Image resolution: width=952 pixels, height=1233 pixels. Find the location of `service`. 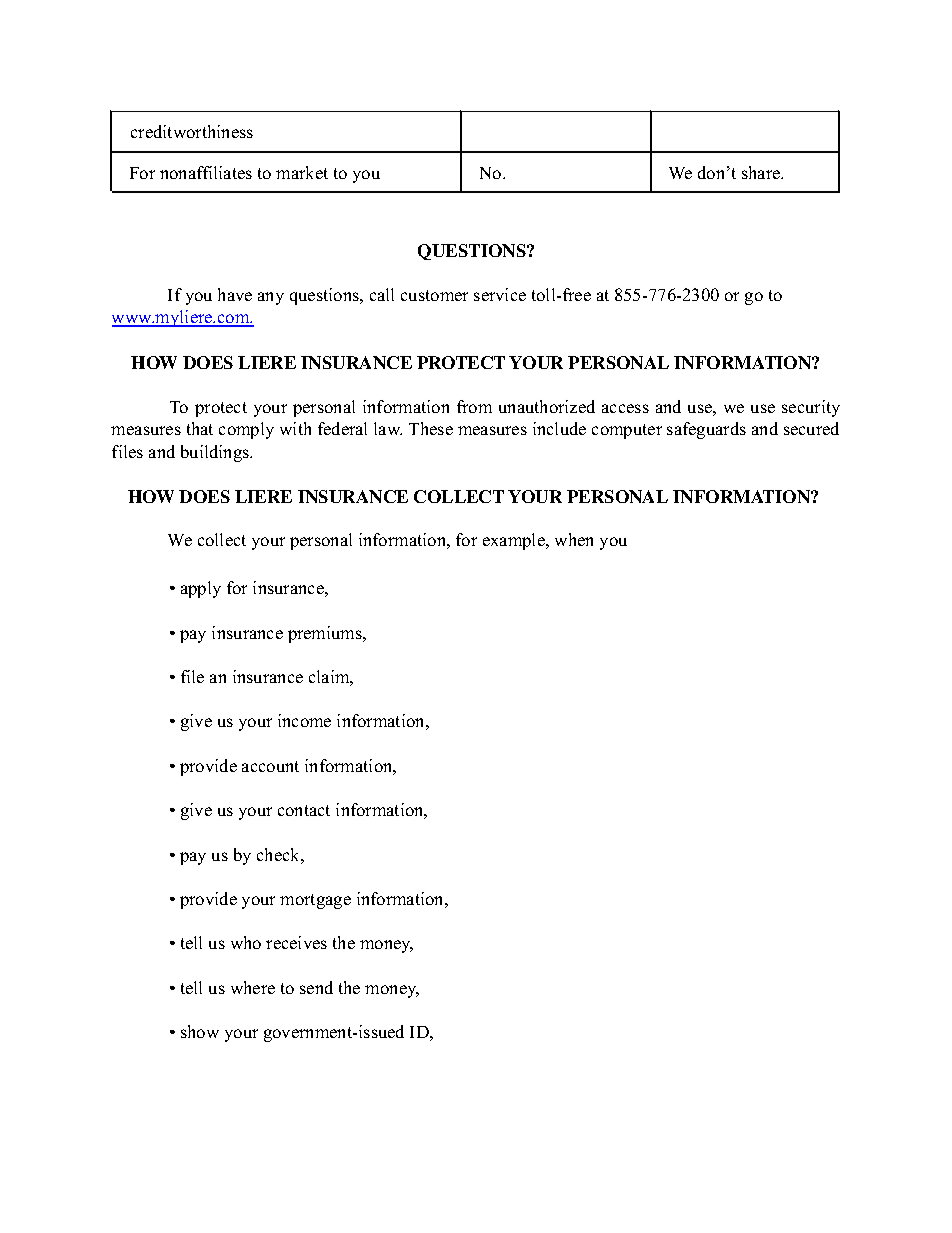

service is located at coordinates (500, 294).
